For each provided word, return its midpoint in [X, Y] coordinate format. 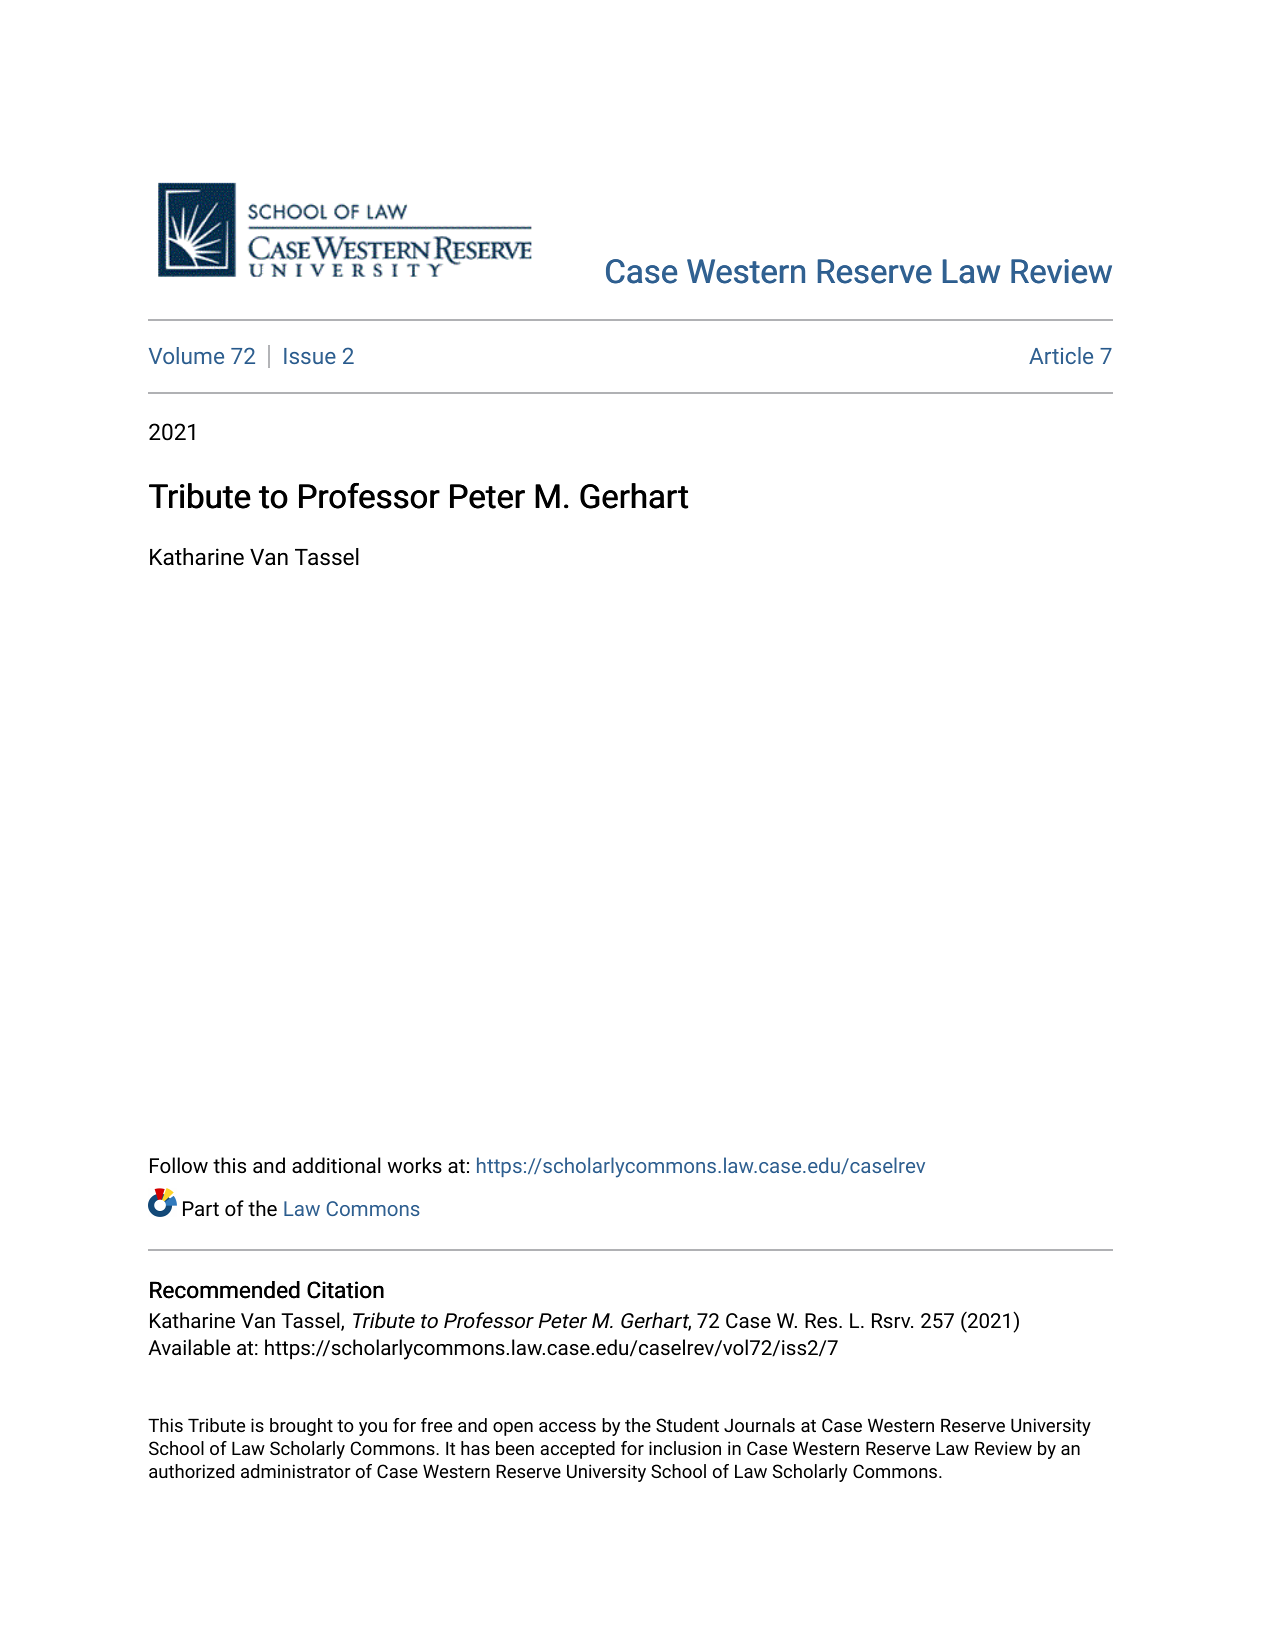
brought [301, 1427]
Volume [186, 355]
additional [336, 1165]
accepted [577, 1450]
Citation [345, 1290]
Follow [179, 1165]
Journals [759, 1425]
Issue [310, 356]
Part [201, 1208]
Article [1061, 355]
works [415, 1165]
